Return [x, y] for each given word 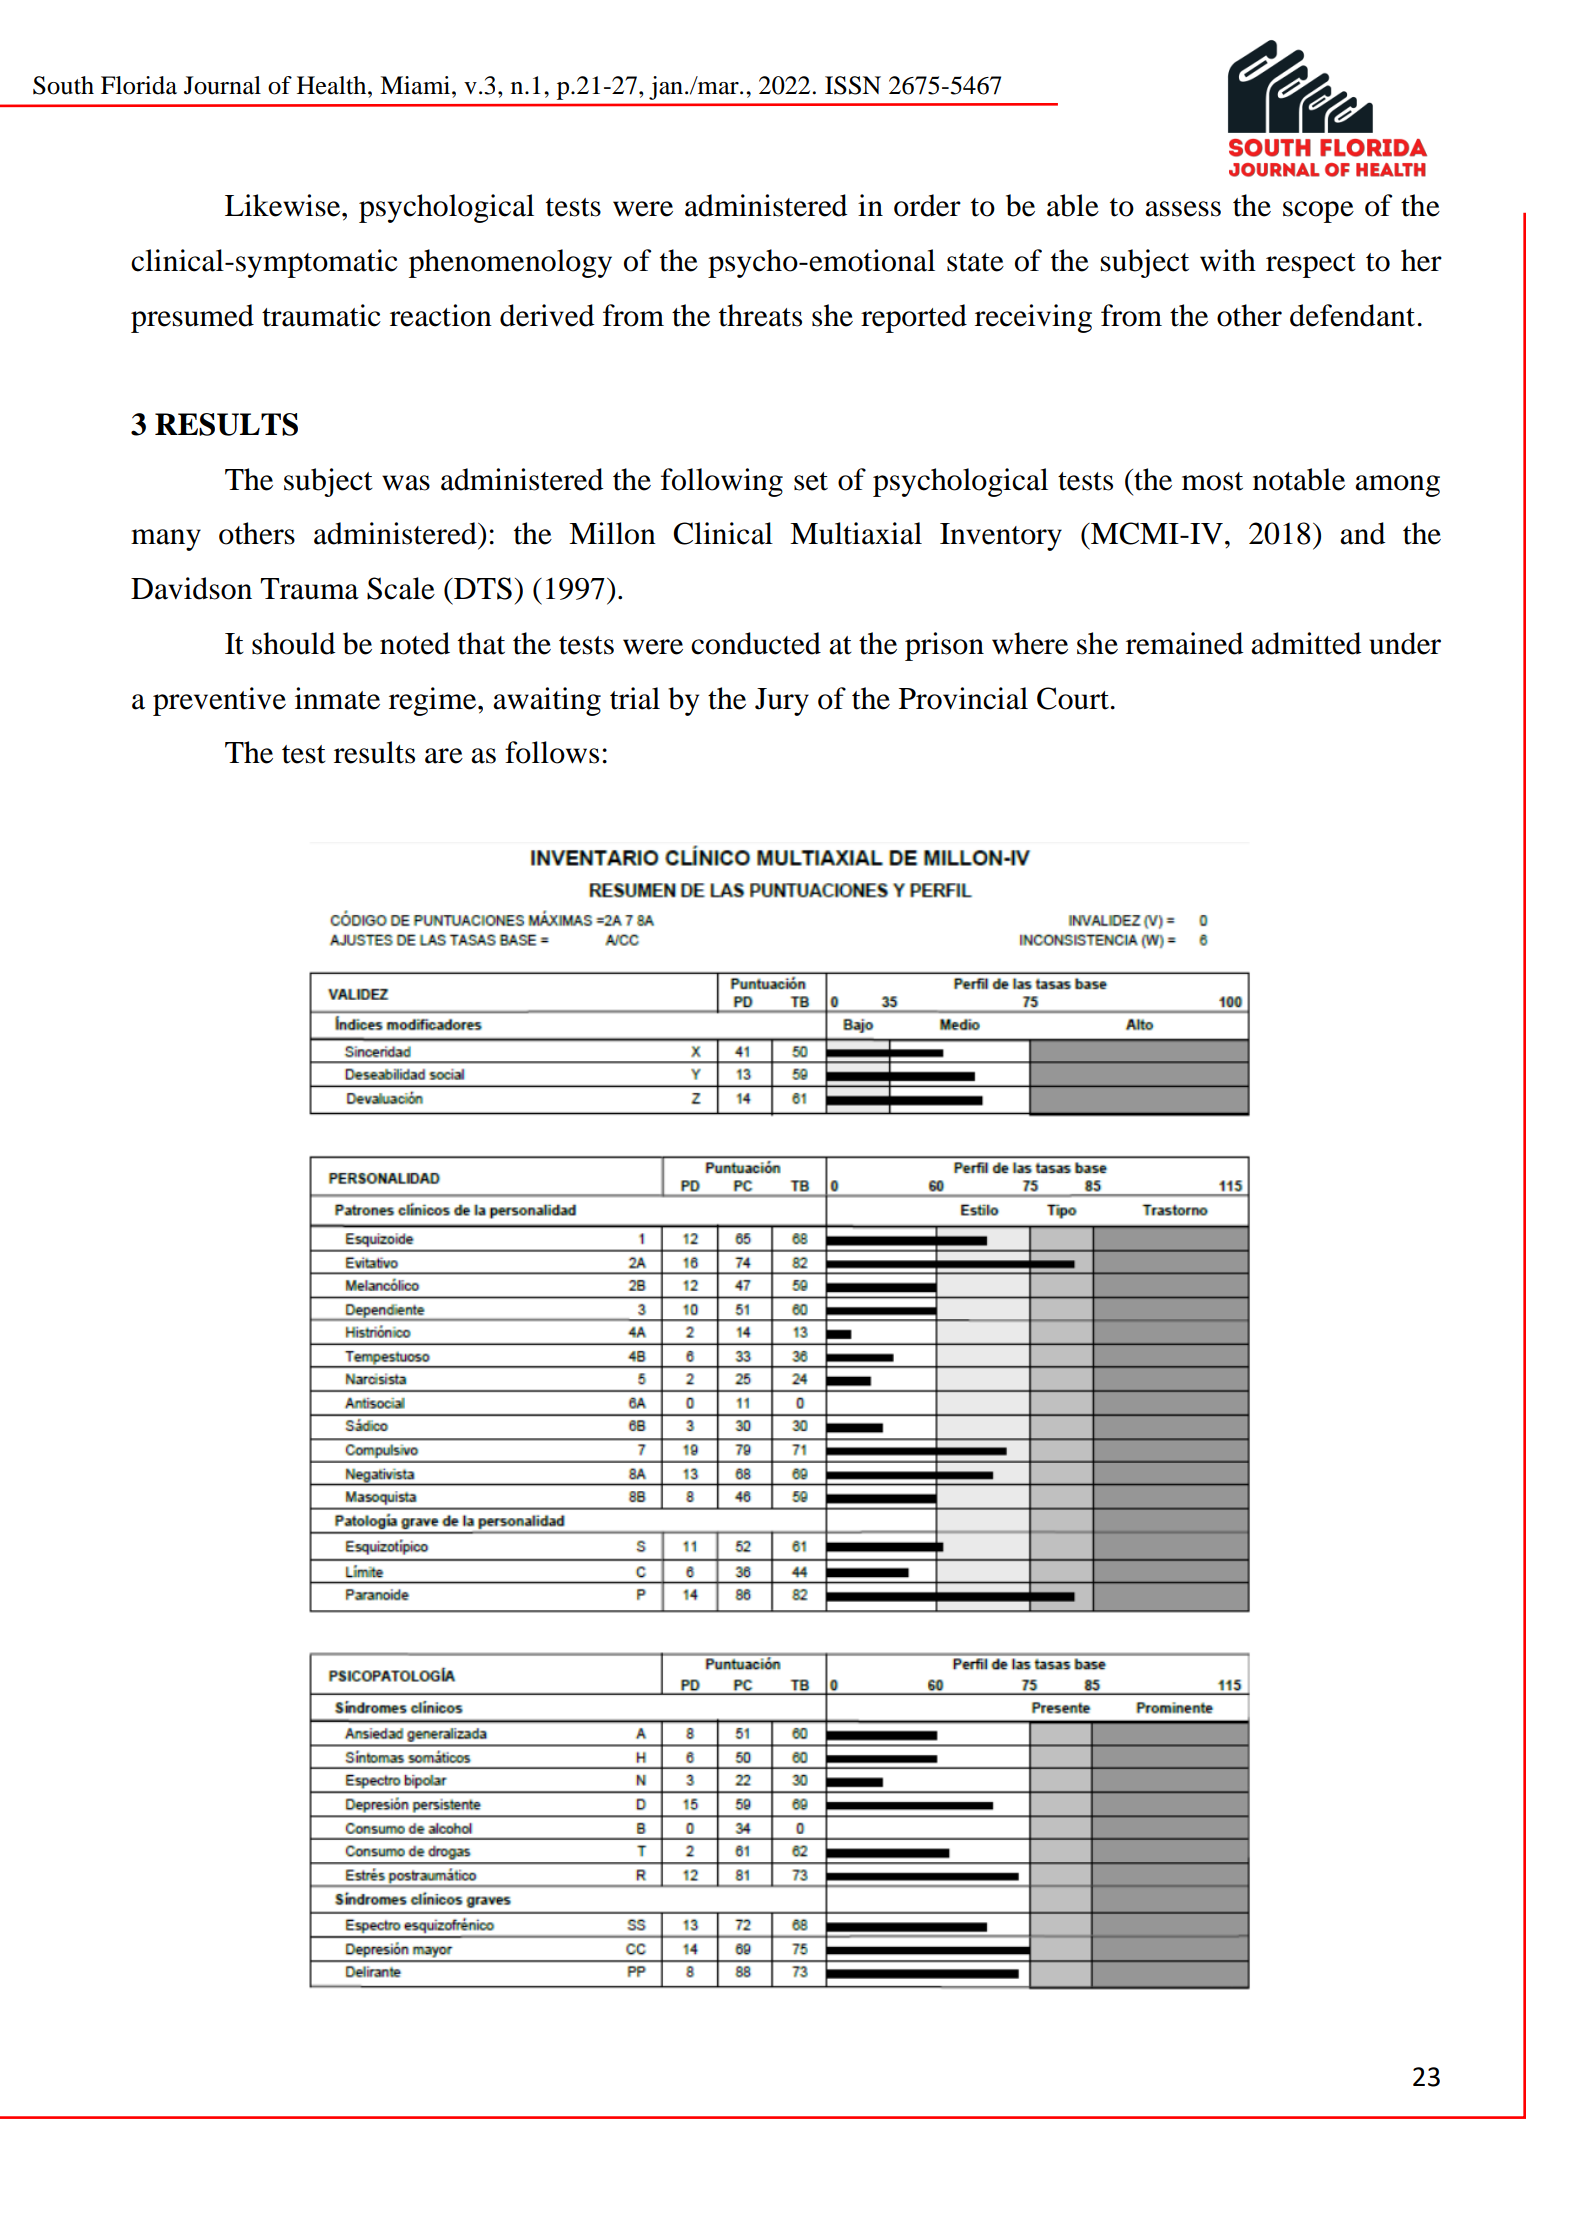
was [406, 483]
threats [760, 315]
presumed [192, 318]
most [1212, 481]
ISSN [853, 85]
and [1362, 533]
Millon [612, 533]
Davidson [191, 588]
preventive [219, 701]
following [722, 482]
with [1228, 260]
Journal [222, 85]
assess [1183, 209]
